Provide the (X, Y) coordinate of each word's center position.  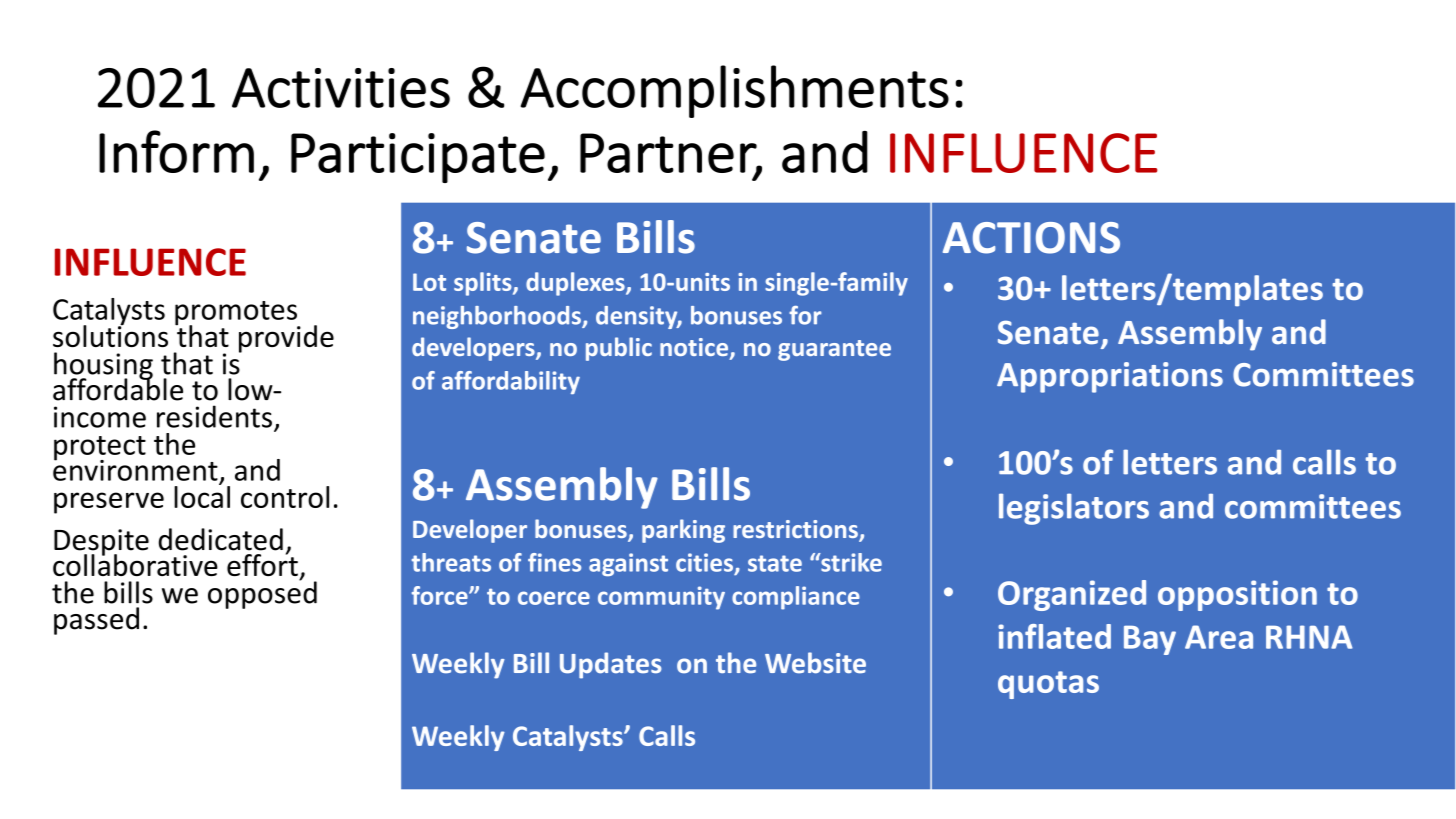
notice (695, 348)
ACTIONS (1031, 238)
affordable (118, 388)
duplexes (576, 284)
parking (683, 531)
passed (96, 621)
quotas (1048, 685)
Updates (611, 665)
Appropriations (1110, 377)
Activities (341, 88)
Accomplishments (734, 91)
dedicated (221, 539)
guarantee (834, 350)
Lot (429, 282)
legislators (1074, 509)
